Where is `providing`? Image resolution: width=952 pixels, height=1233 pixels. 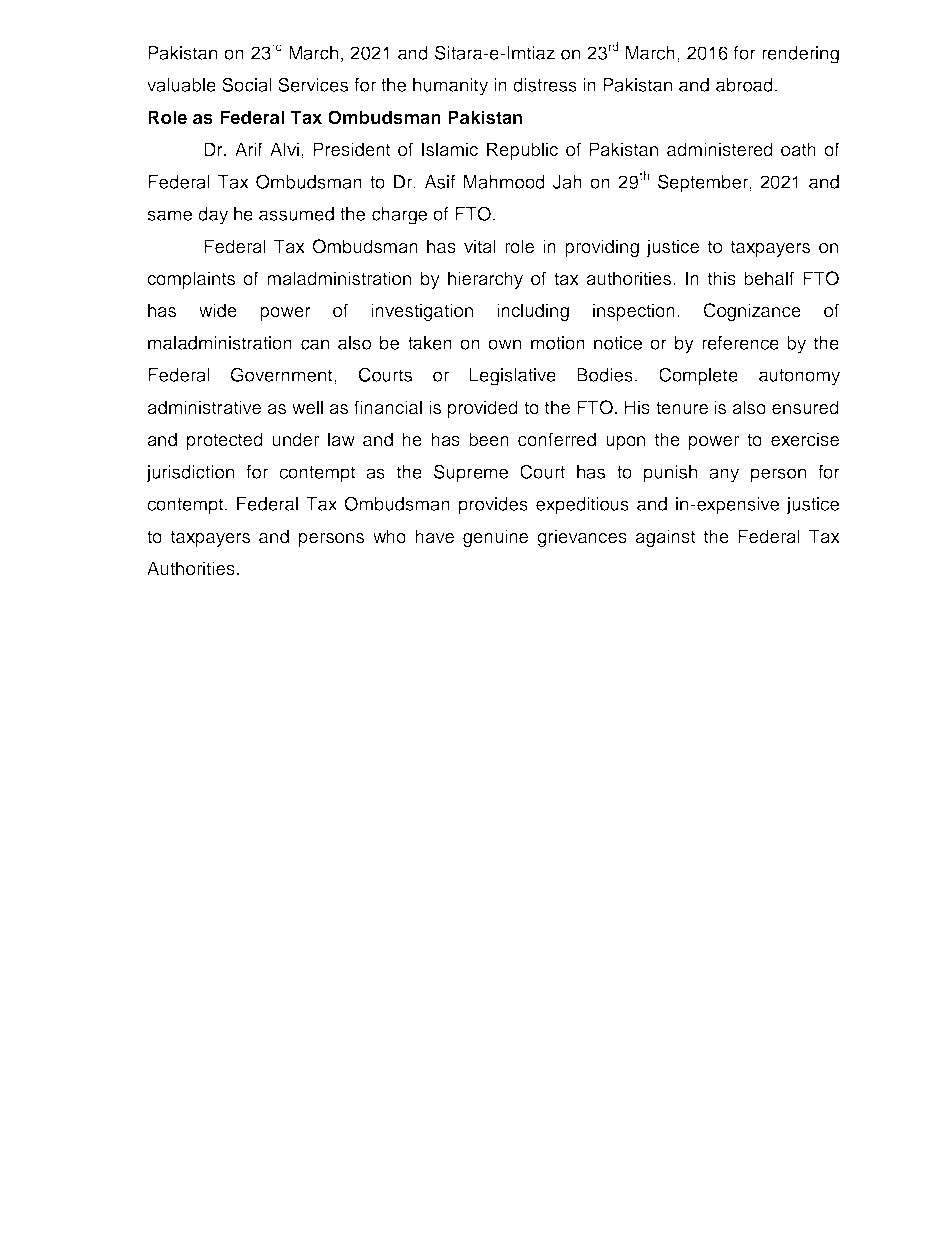
providing is located at coordinates (602, 248).
